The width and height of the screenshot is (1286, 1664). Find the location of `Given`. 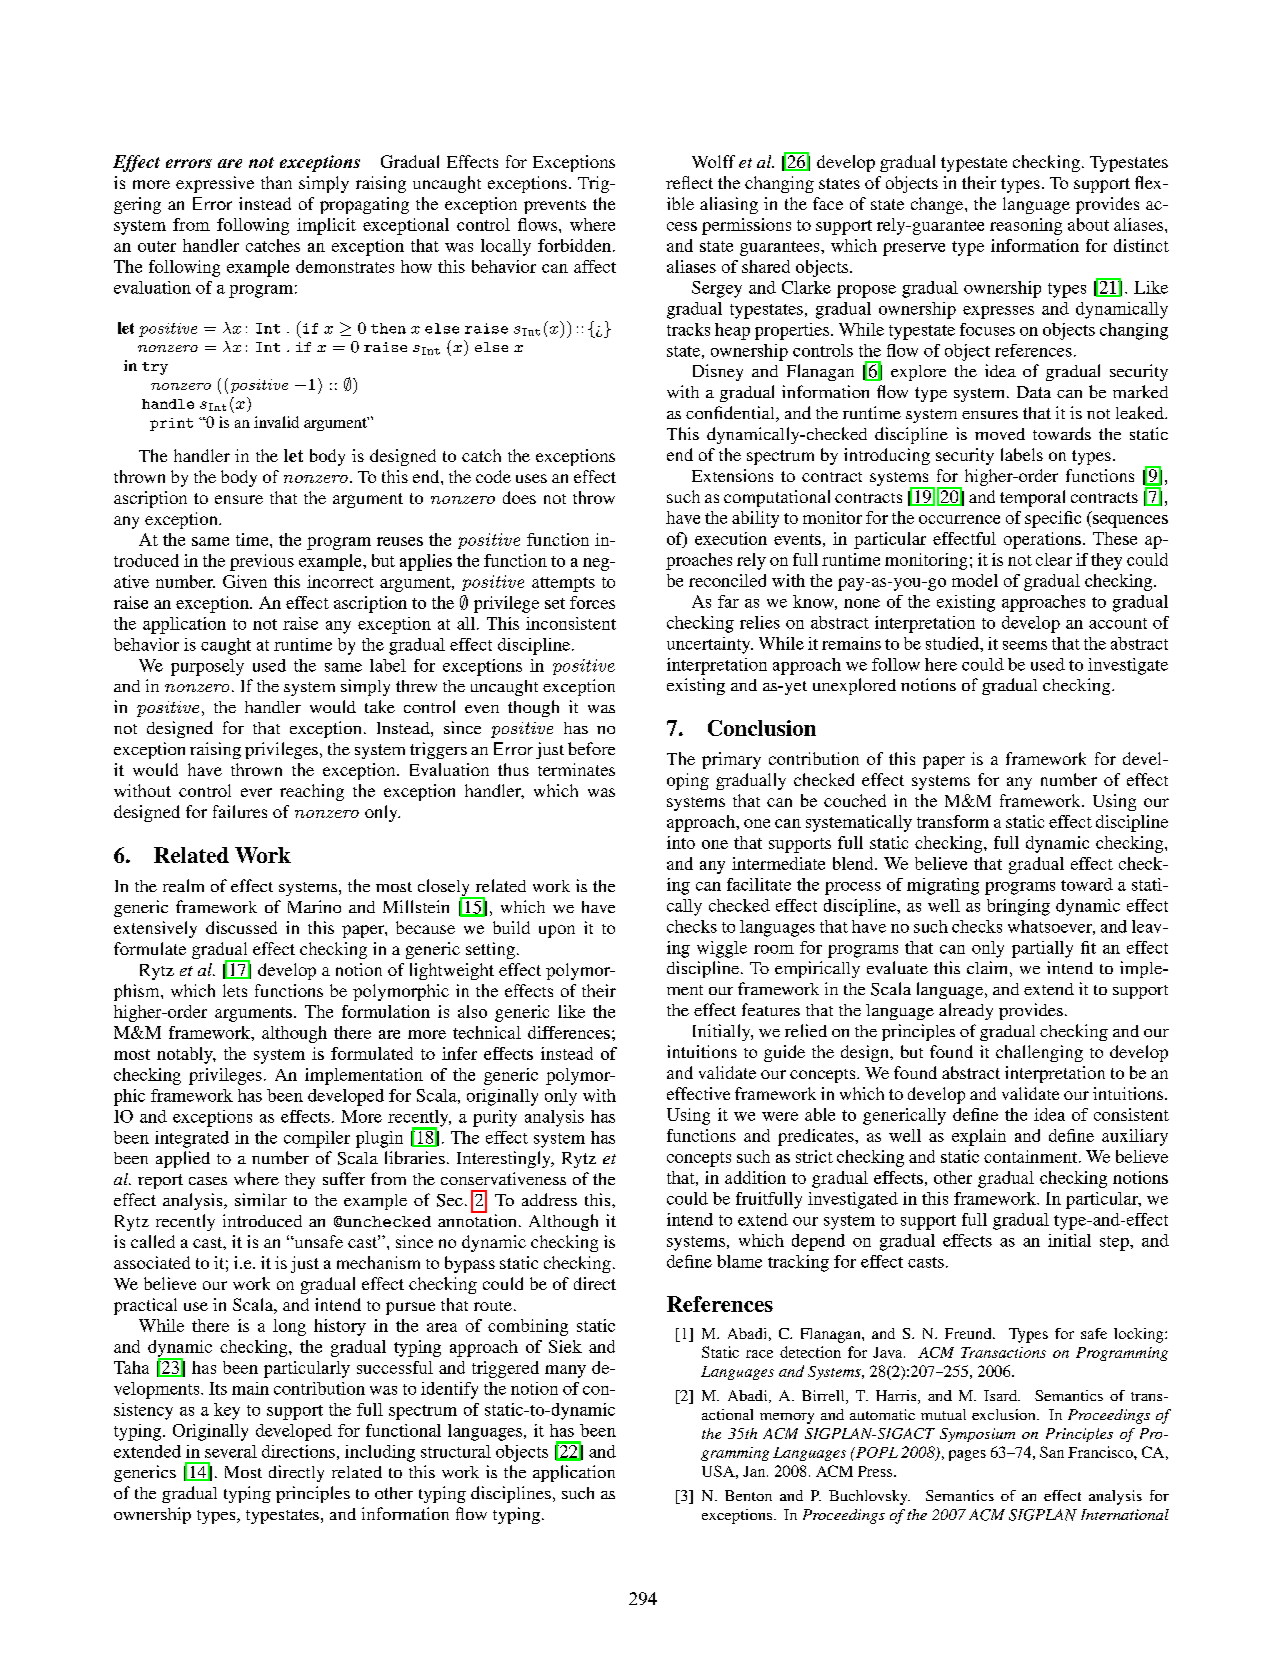

Given is located at coordinates (245, 581).
